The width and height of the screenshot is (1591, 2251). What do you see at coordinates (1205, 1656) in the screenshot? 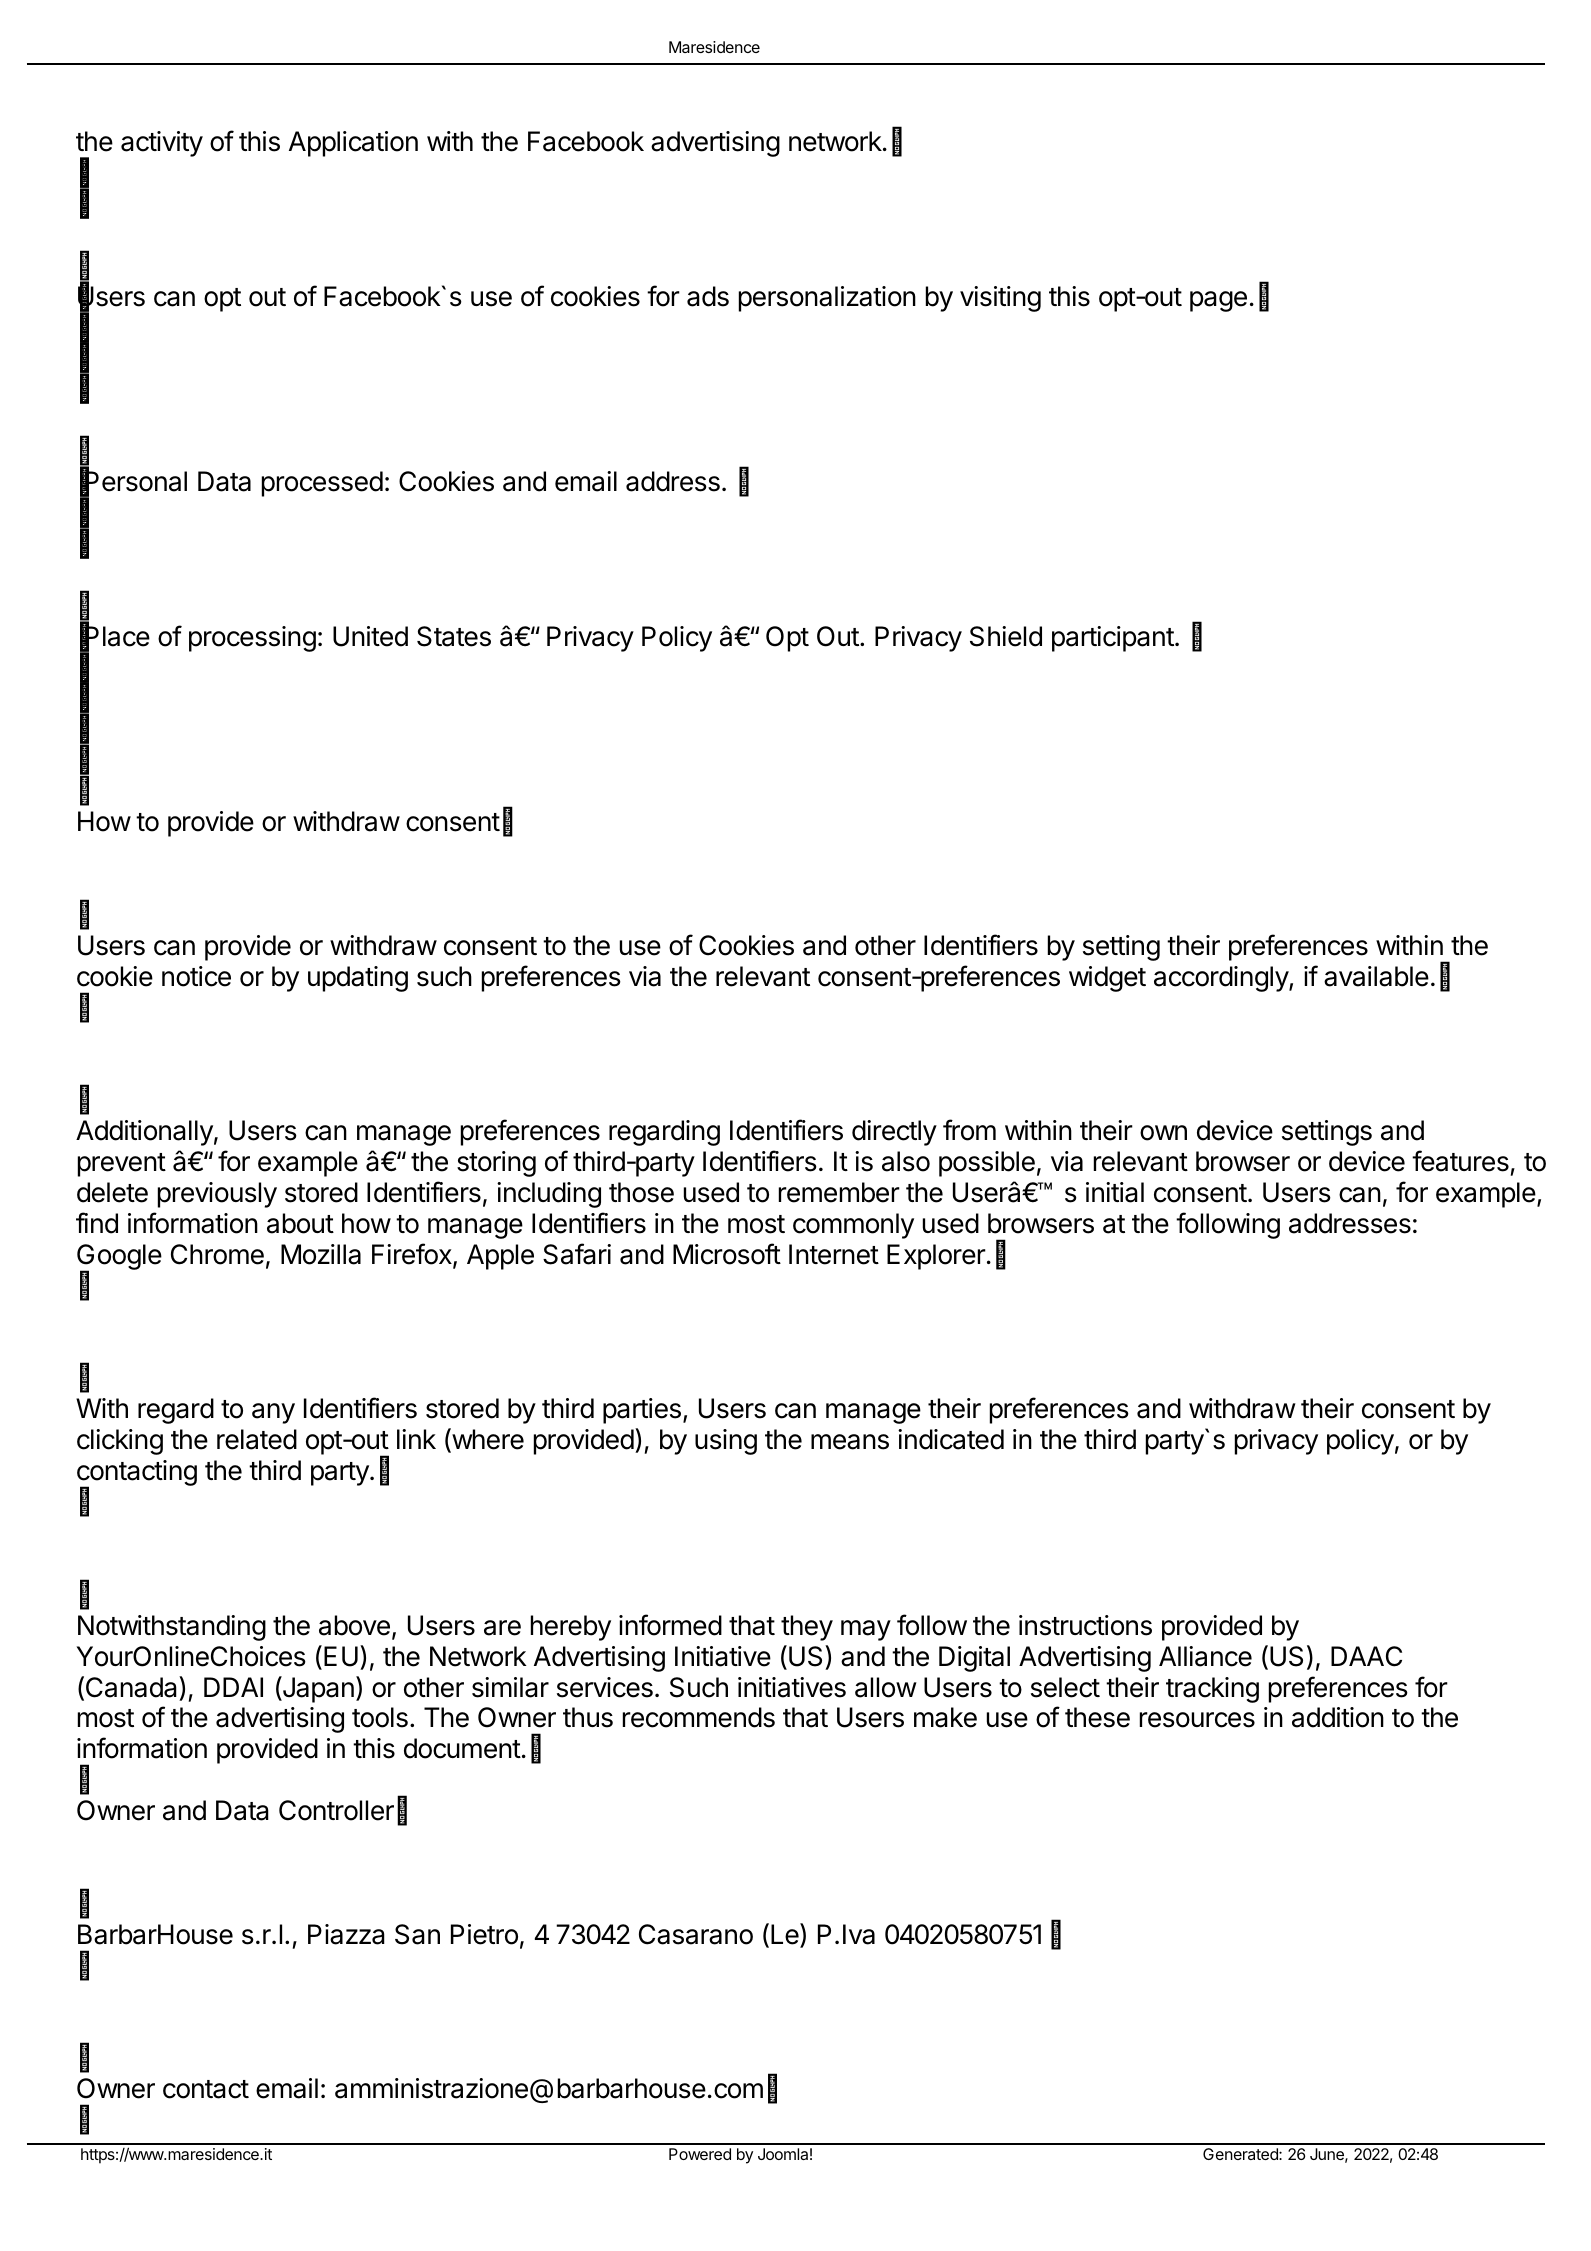
I see `Alliance` at bounding box center [1205, 1656].
